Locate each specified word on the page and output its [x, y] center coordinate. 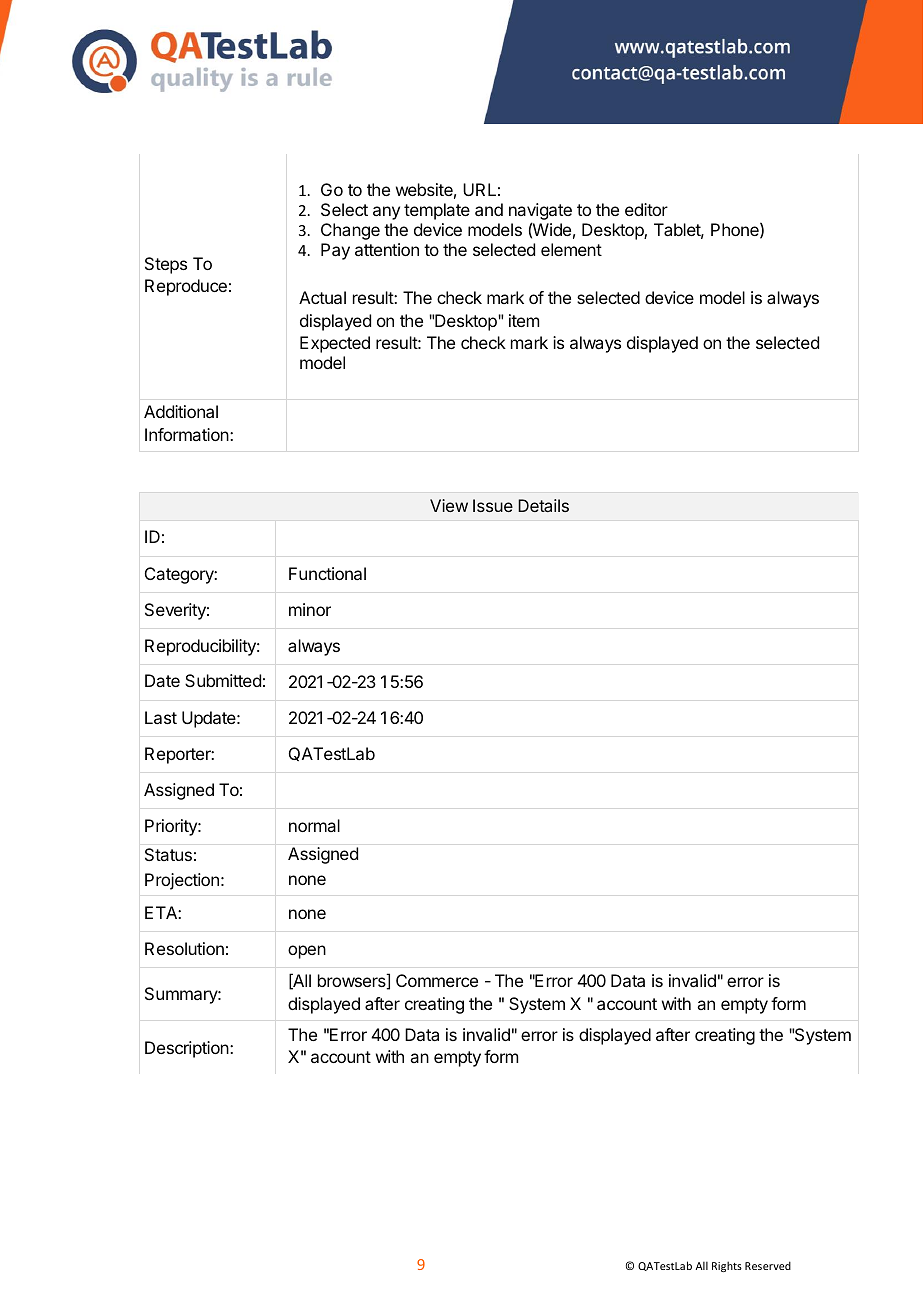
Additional [181, 411]
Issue [493, 505]
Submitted [223, 680]
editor [646, 209]
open [307, 952]
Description [188, 1049]
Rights [727, 1266]
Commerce [437, 980]
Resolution [184, 948]
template [437, 211]
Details [543, 505]
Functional [327, 573]
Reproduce [186, 287]
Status [168, 854]
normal [314, 825]
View [449, 505]
